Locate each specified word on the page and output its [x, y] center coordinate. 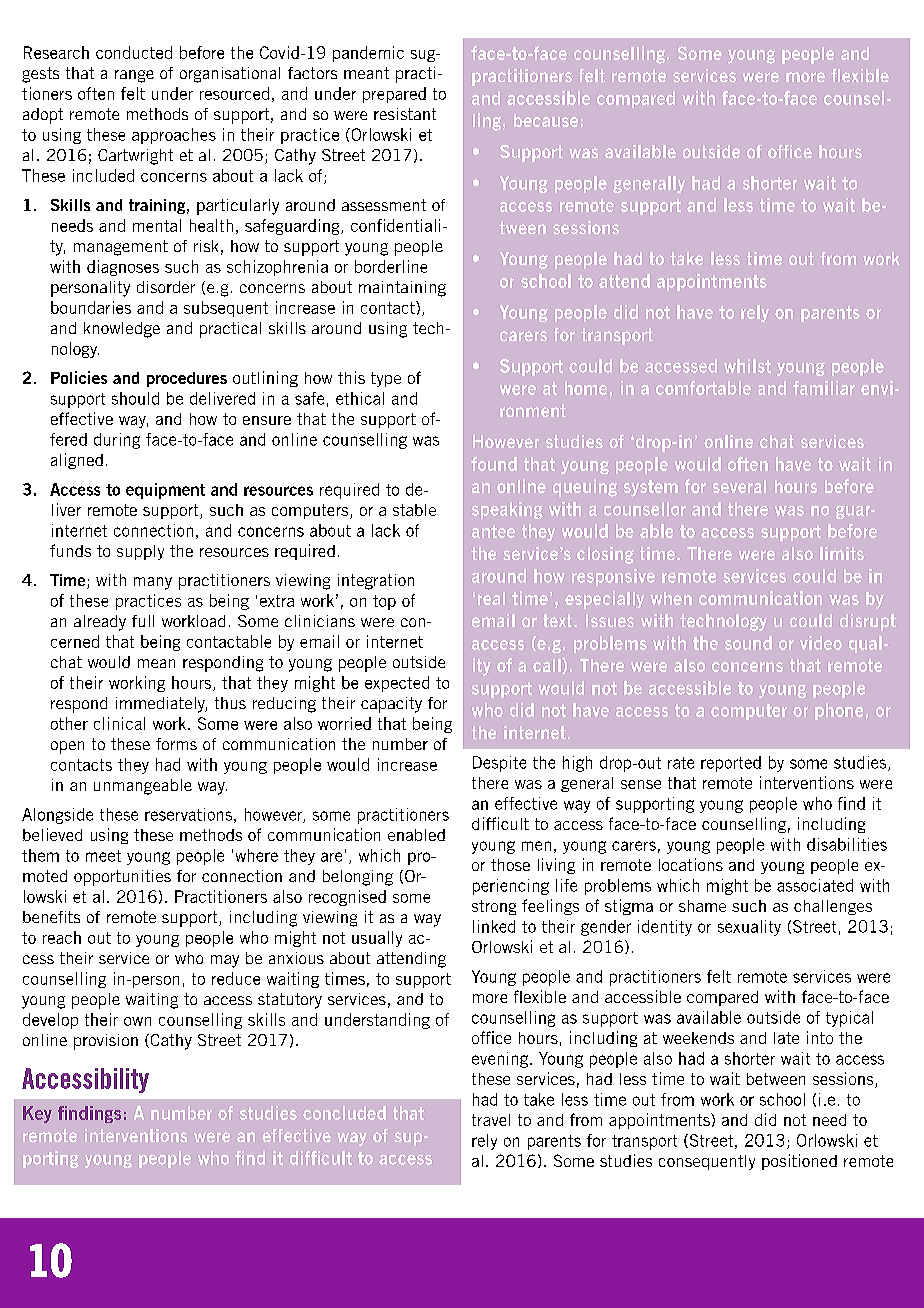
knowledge [122, 330]
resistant [405, 114]
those [510, 865]
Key [37, 1114]
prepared [394, 95]
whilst [747, 366]
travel [491, 1120]
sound [748, 643]
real [491, 598]
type [386, 379]
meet [103, 856]
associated [815, 885]
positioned [799, 1162]
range [134, 76]
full [143, 621]
